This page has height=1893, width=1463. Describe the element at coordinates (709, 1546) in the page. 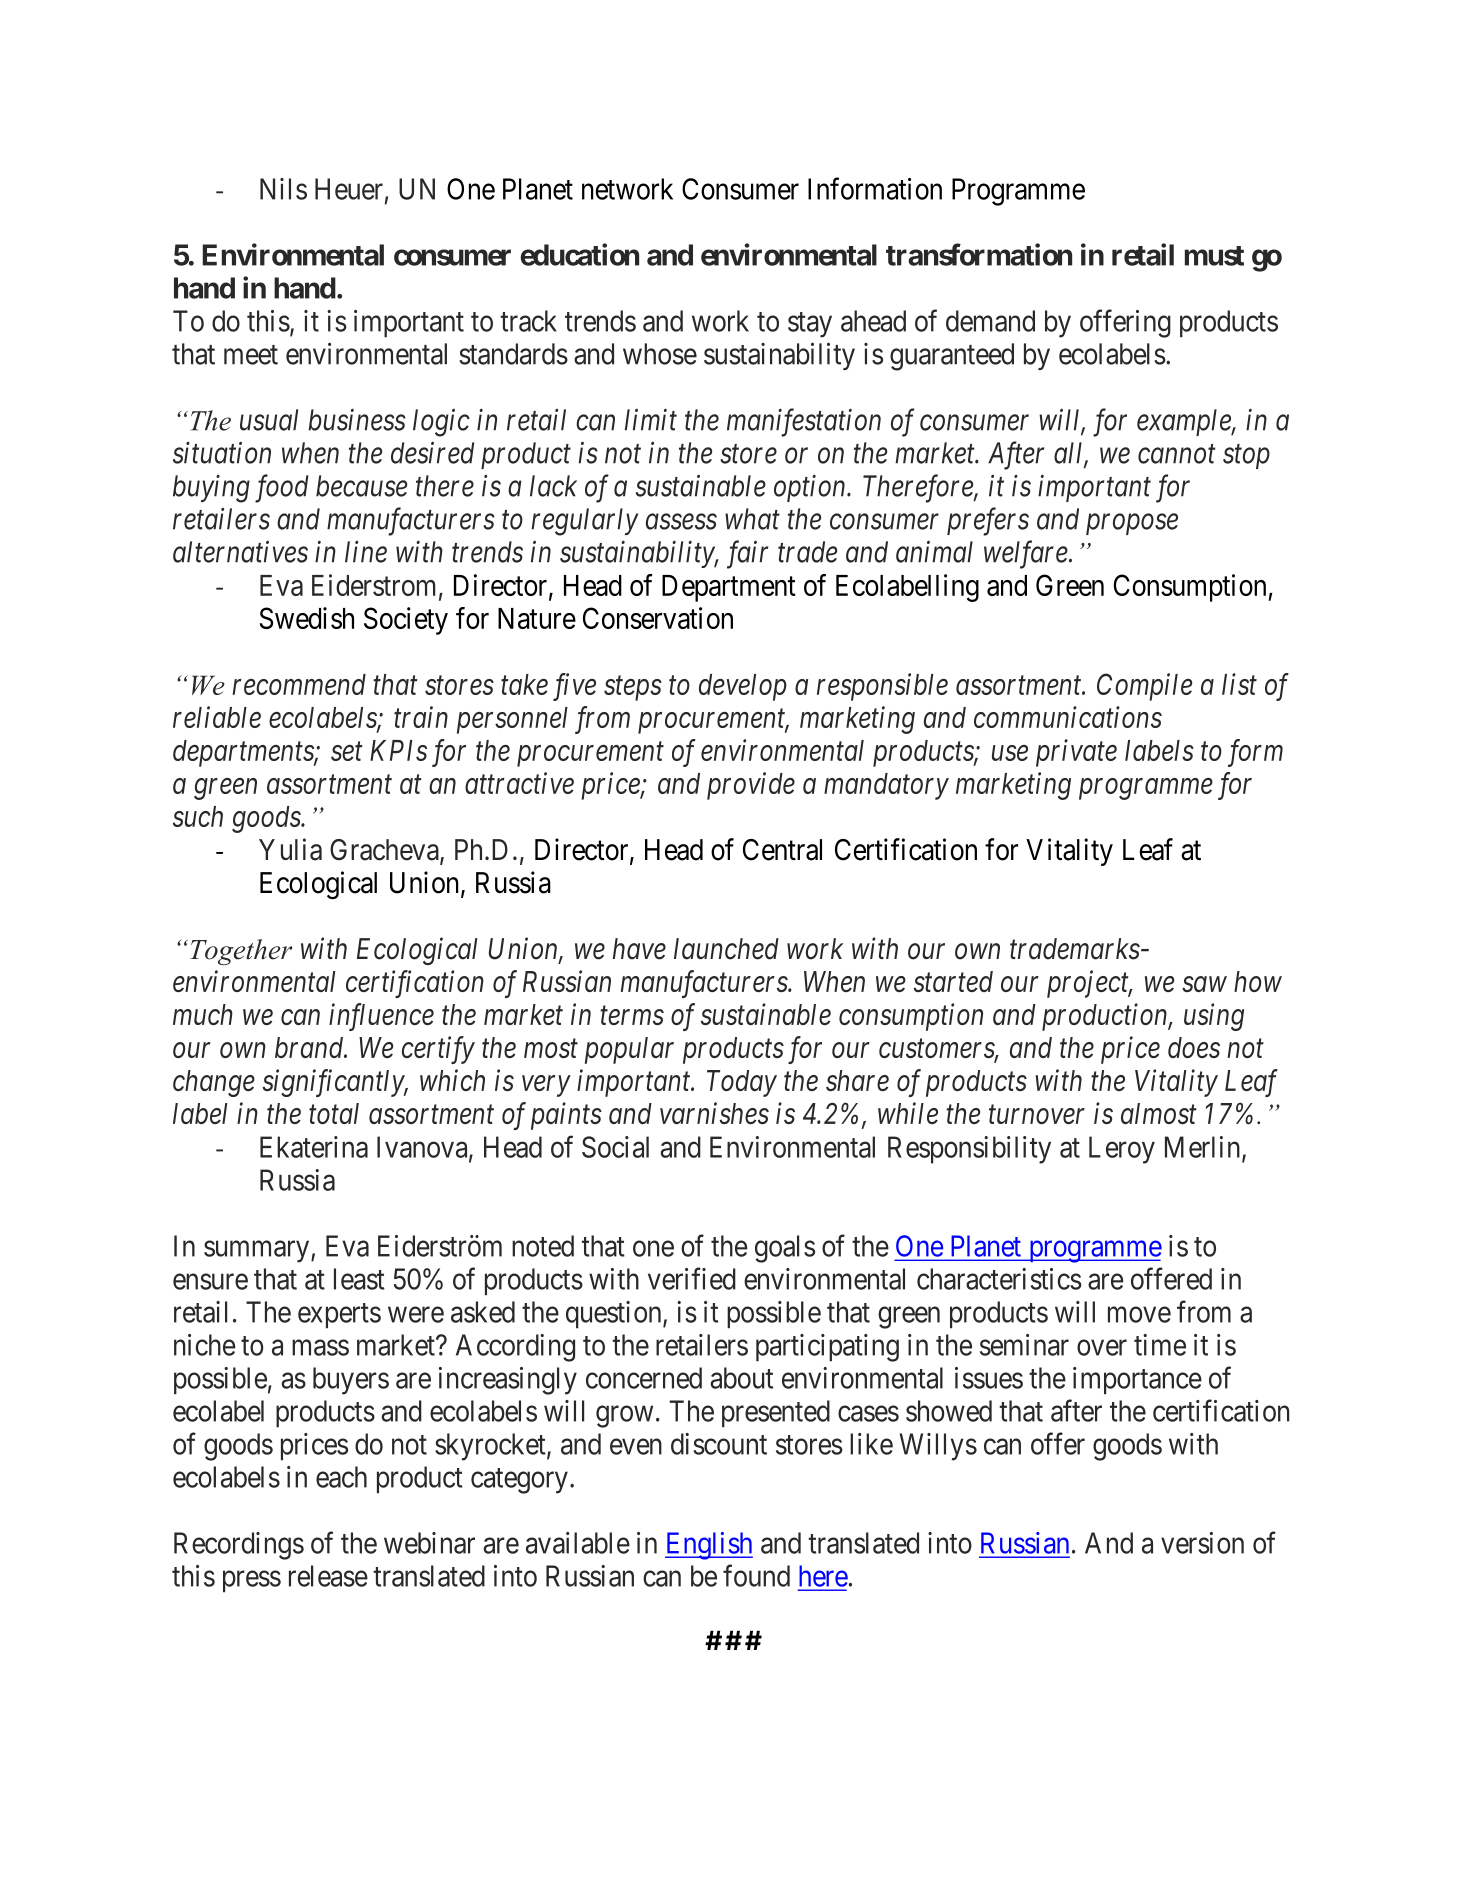

I see `English` at that location.
